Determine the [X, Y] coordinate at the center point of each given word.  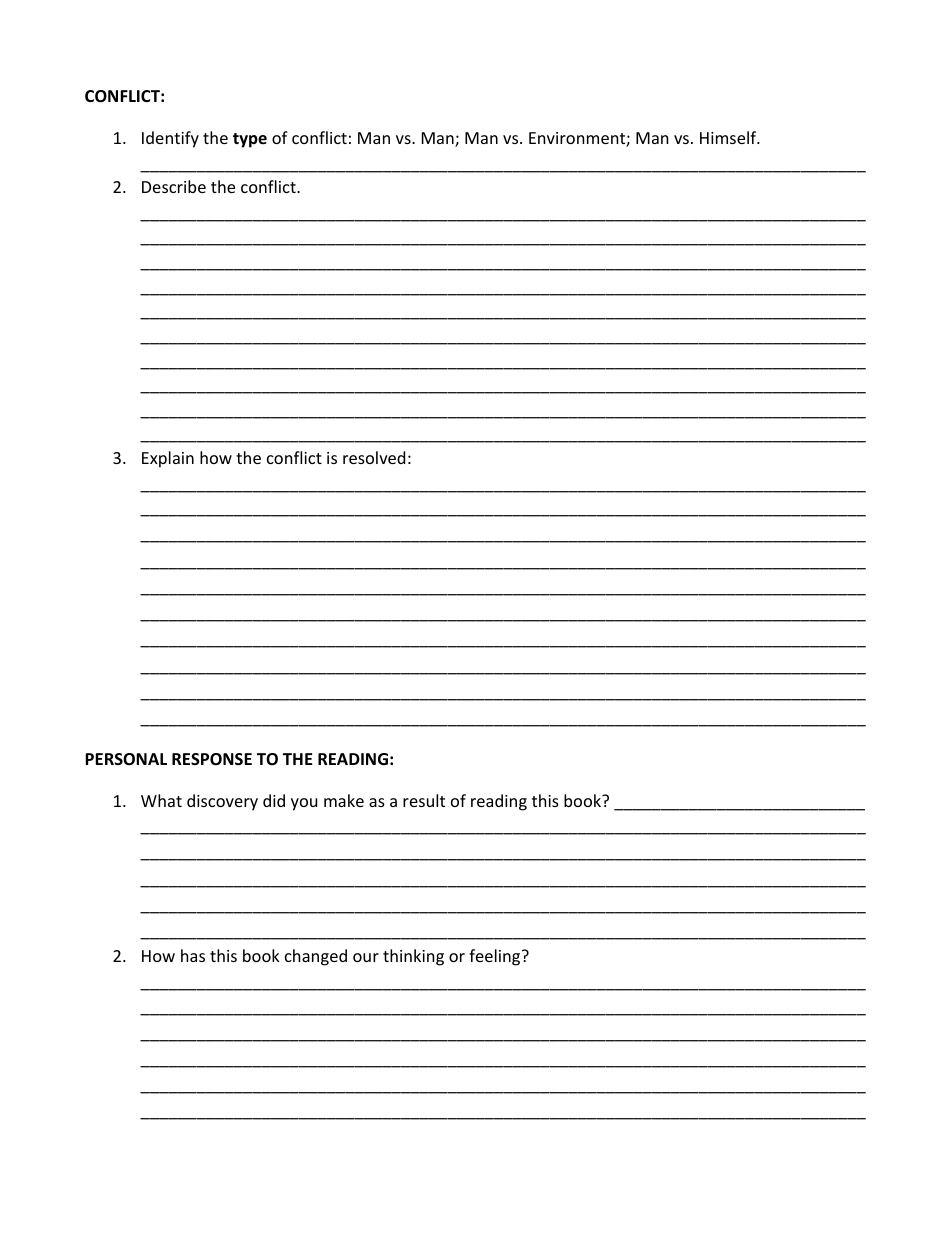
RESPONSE [212, 759]
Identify [170, 139]
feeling [496, 957]
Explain [168, 459]
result [424, 800]
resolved [374, 457]
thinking [413, 957]
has [193, 955]
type [250, 140]
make [344, 800]
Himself [729, 137]
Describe [174, 186]
